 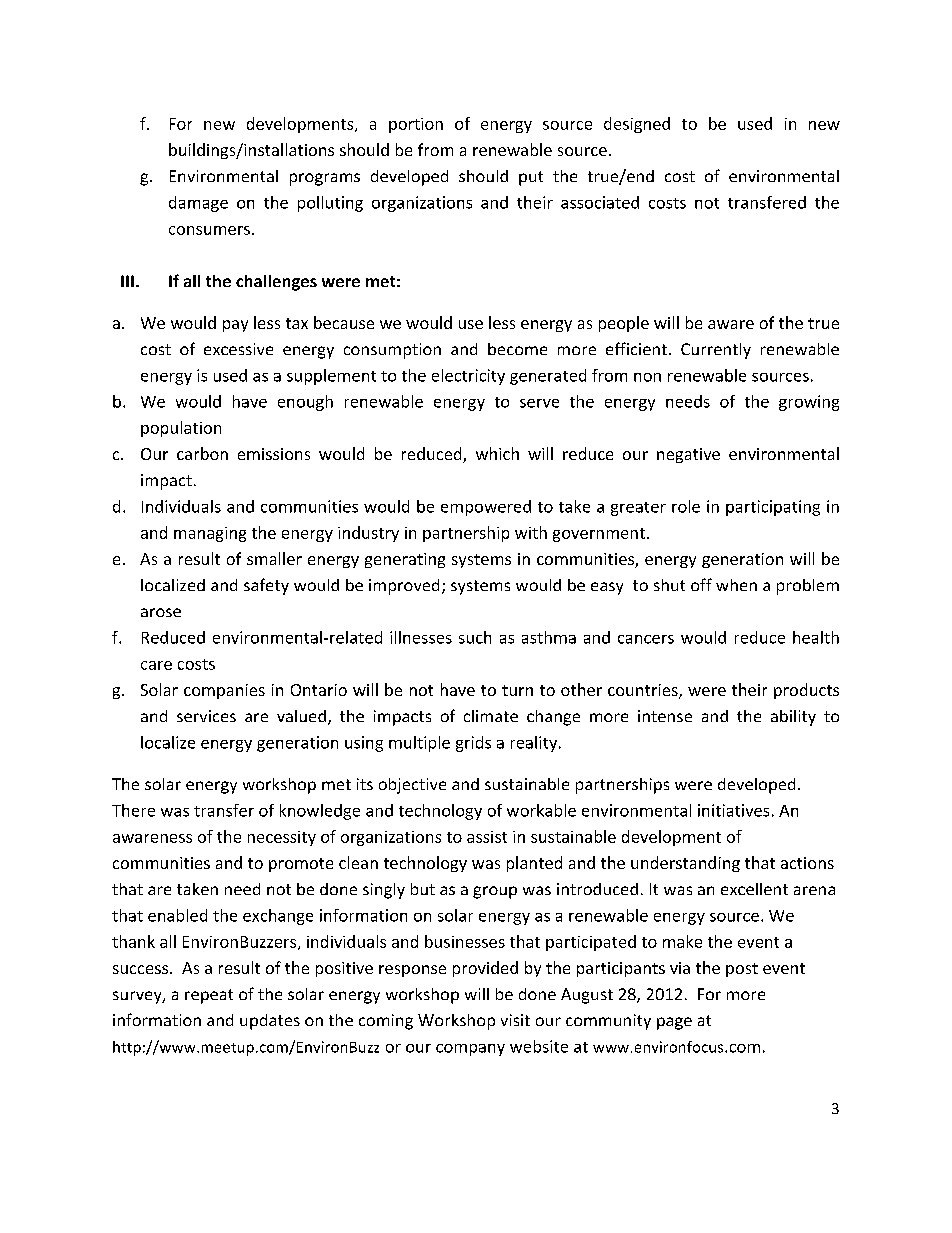 What do you see at coordinates (209, 996) in the screenshot?
I see `repeat` at bounding box center [209, 996].
